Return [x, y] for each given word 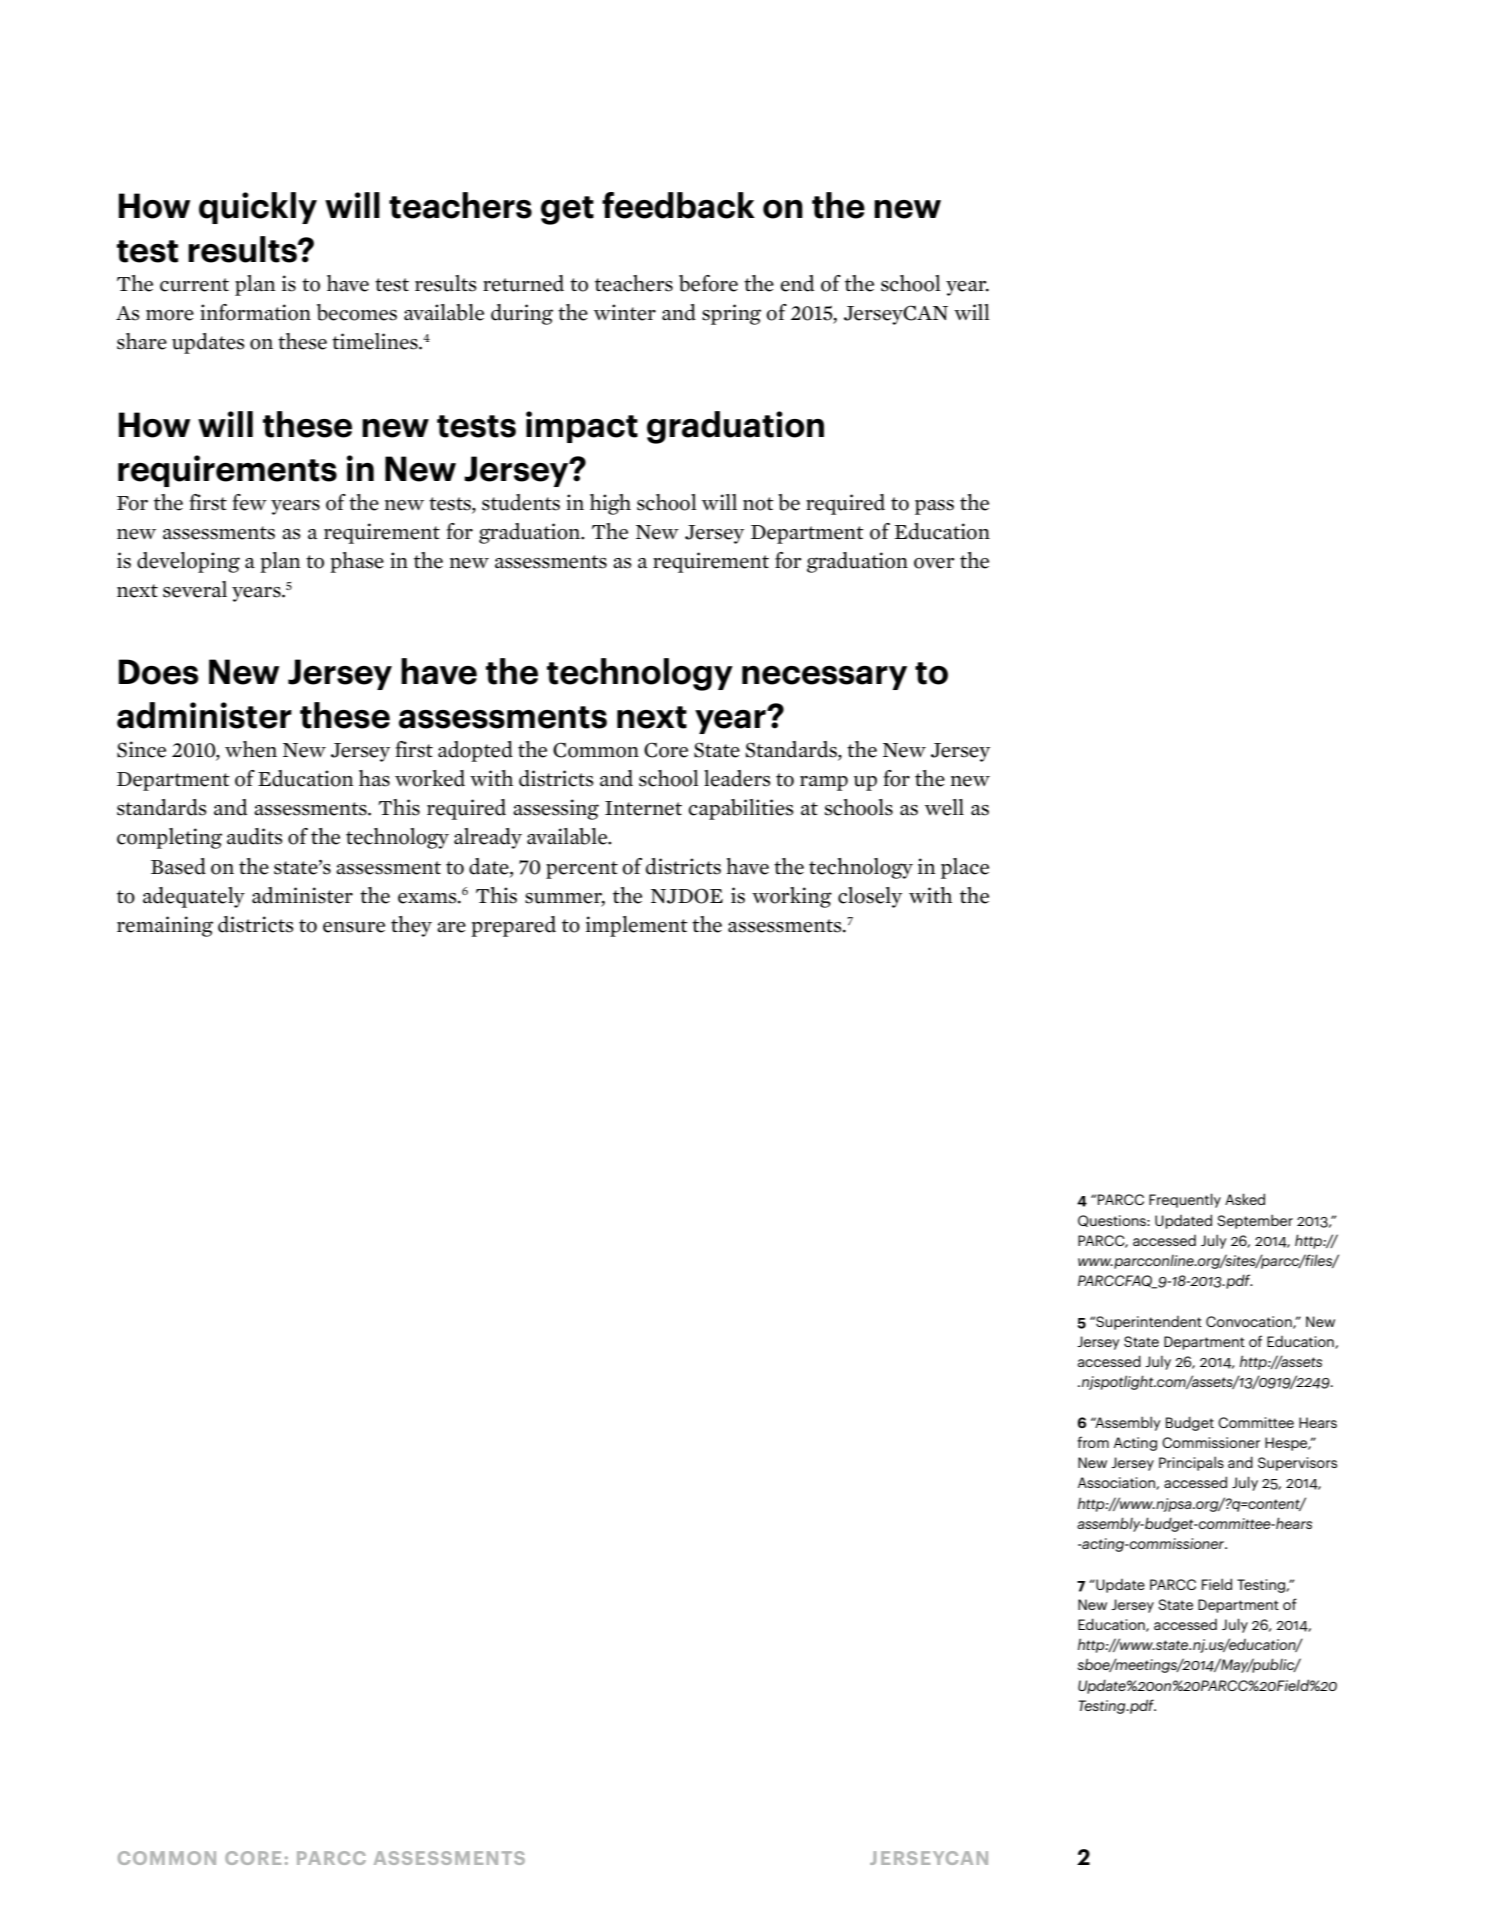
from [1093, 1442]
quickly [258, 208]
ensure [354, 927]
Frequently [1185, 1200]
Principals [1191, 1463]
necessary [824, 678]
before [708, 283]
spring [731, 314]
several [195, 589]
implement [637, 926]
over [934, 563]
